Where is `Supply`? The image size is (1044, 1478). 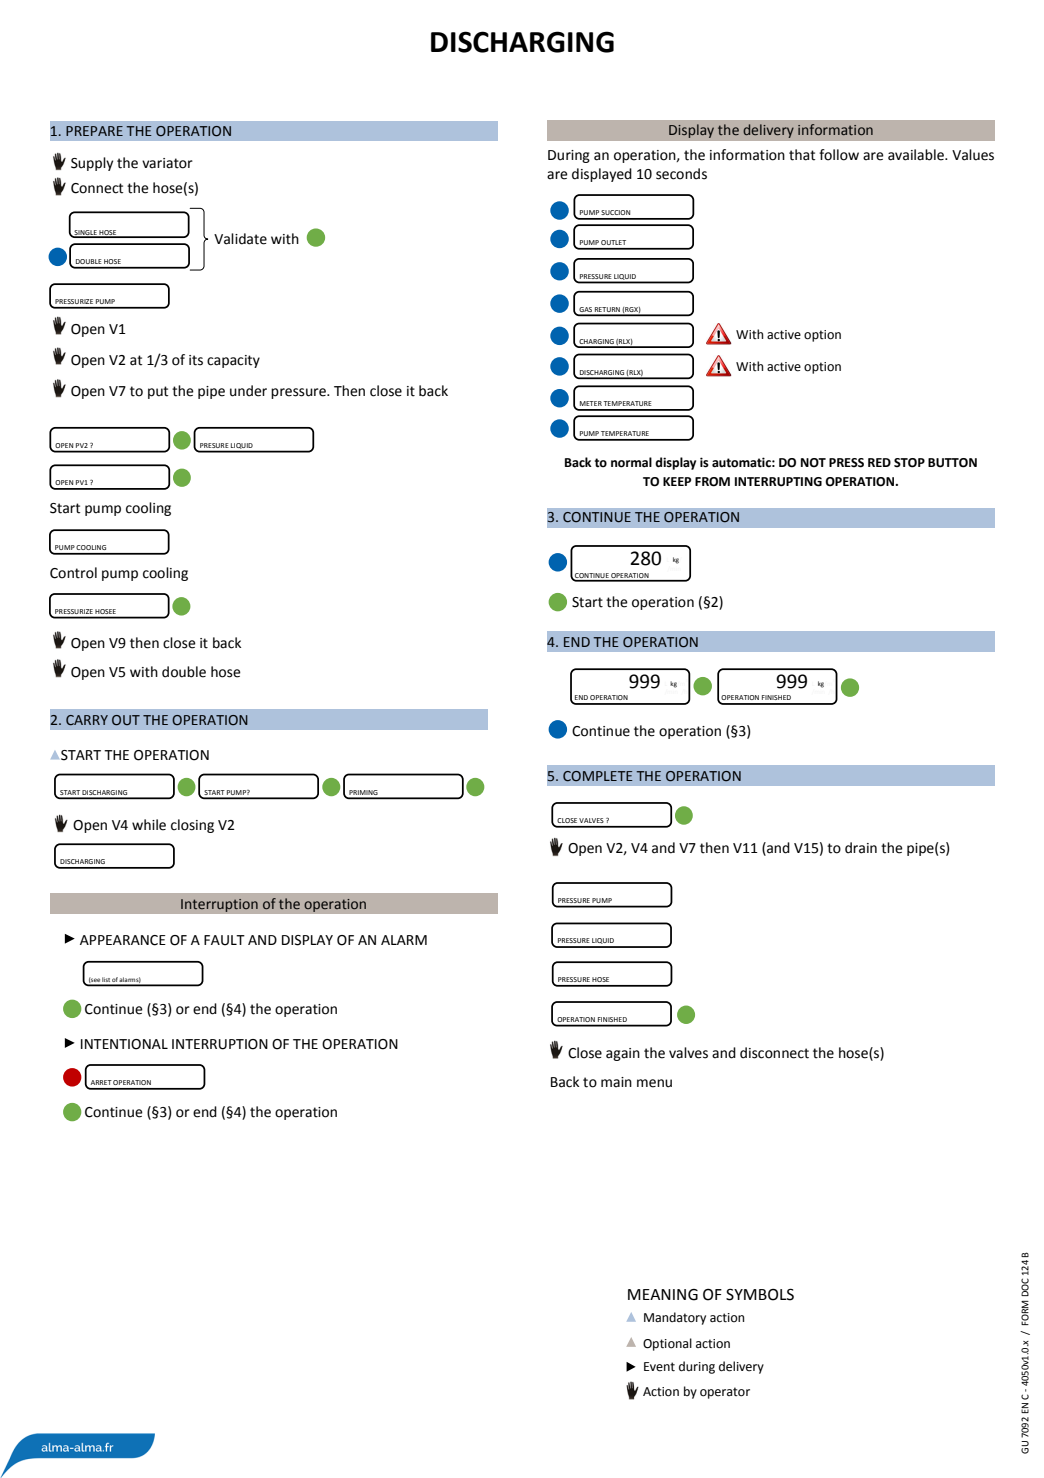
Supply is located at coordinates (92, 164).
